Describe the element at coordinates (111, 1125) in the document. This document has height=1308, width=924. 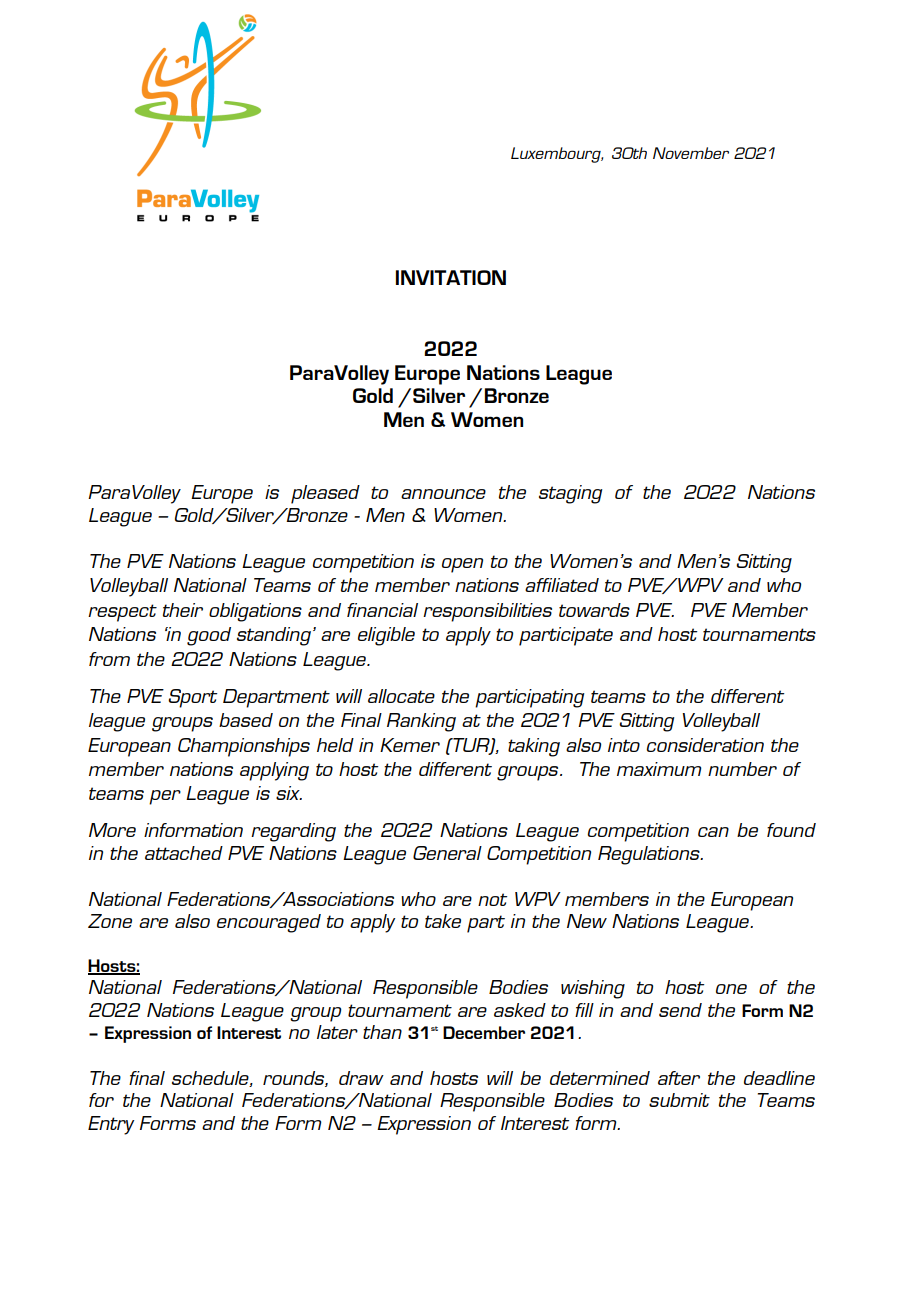
I see `Entry` at that location.
